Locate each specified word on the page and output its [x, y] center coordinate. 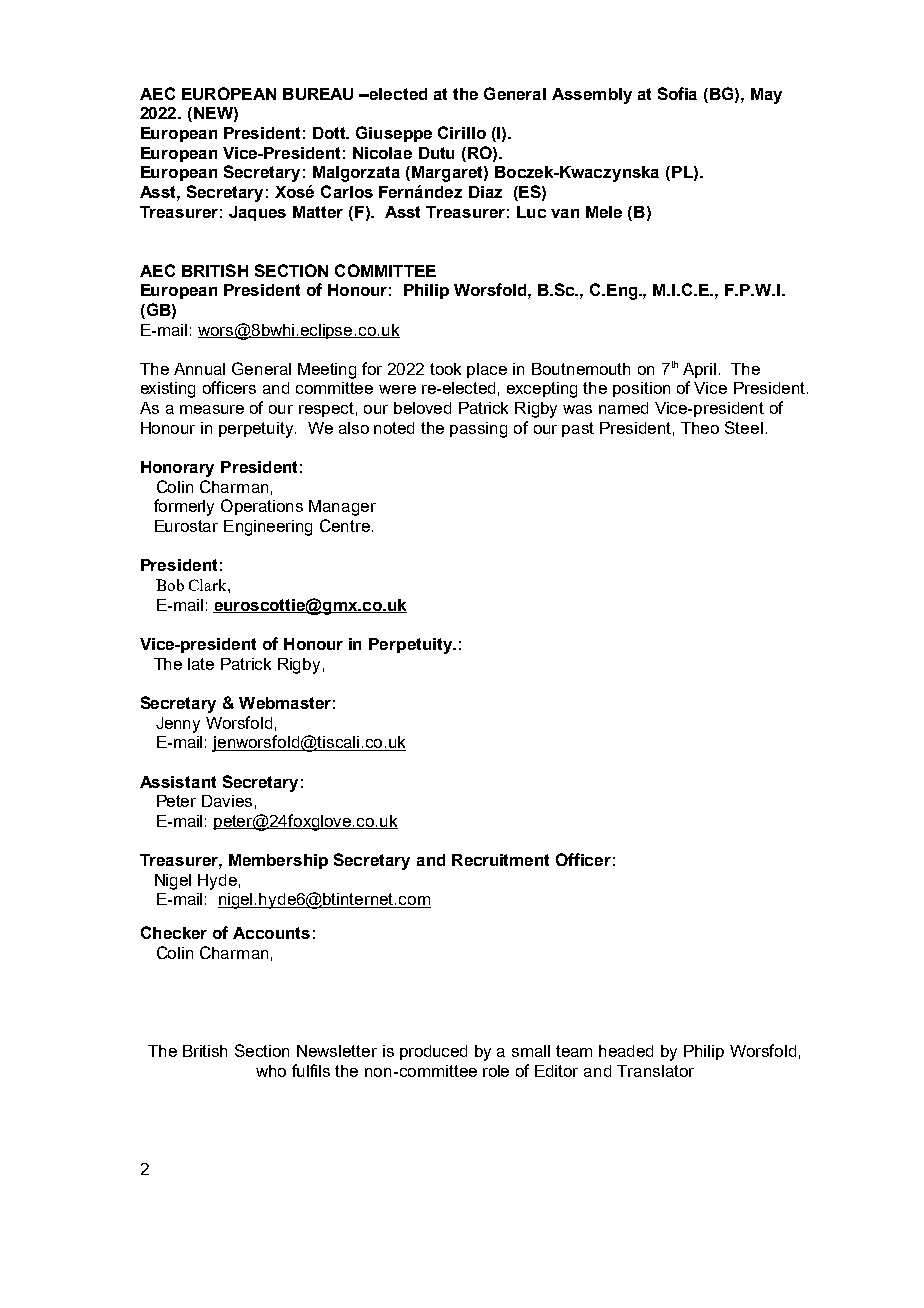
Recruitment [500, 860]
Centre [345, 525]
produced [433, 1052]
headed [626, 1051]
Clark [209, 585]
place [487, 370]
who [271, 1071]
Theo [700, 428]
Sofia [677, 93]
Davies [227, 801]
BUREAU [318, 94]
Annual [199, 369]
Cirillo [462, 132]
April [699, 370]
